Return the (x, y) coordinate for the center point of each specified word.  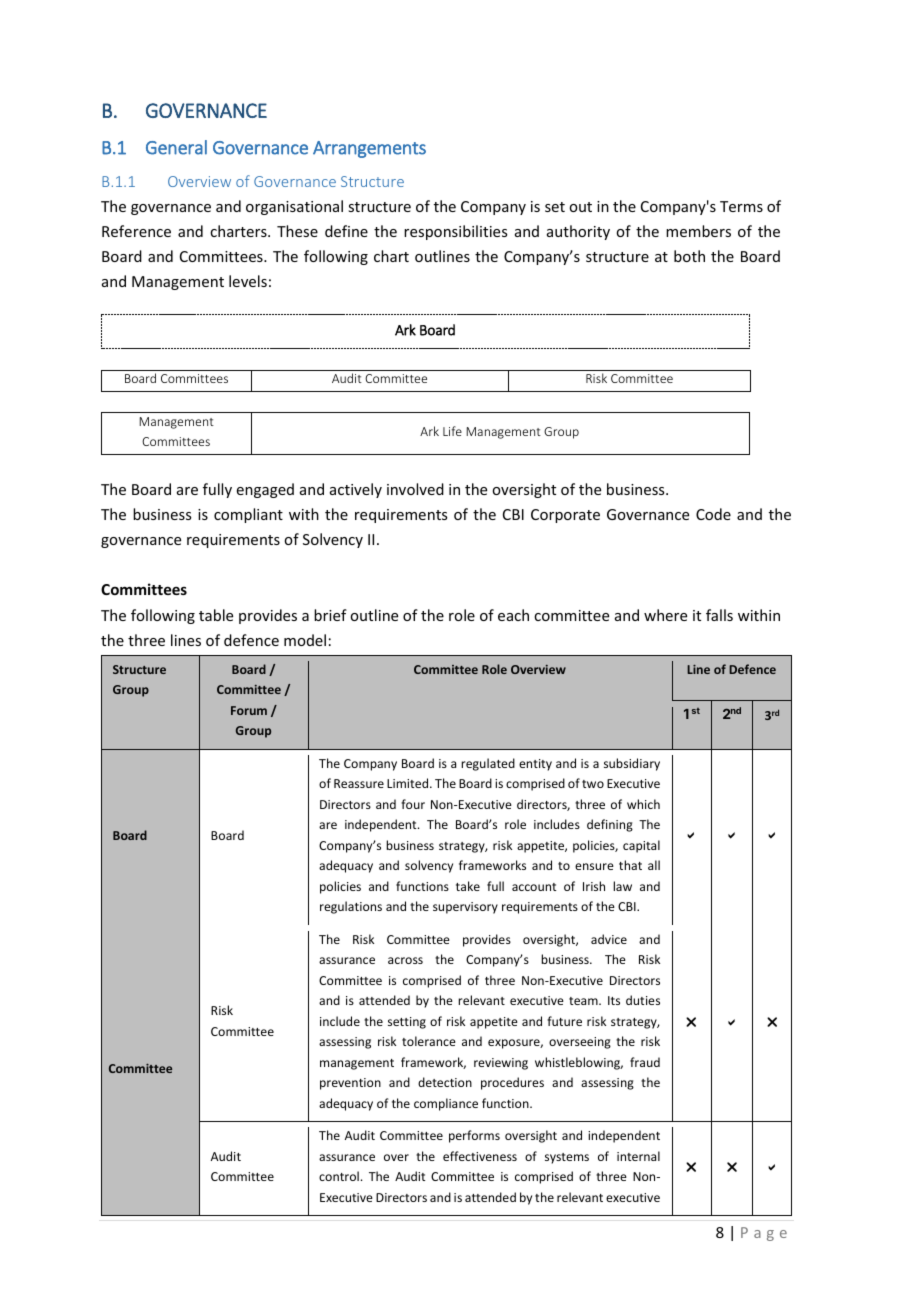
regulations (351, 907)
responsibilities (455, 232)
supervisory (465, 908)
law (622, 886)
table (216, 615)
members (698, 231)
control (339, 1176)
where (665, 615)
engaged (265, 490)
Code (713, 514)
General (176, 147)
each (513, 615)
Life (452, 431)
